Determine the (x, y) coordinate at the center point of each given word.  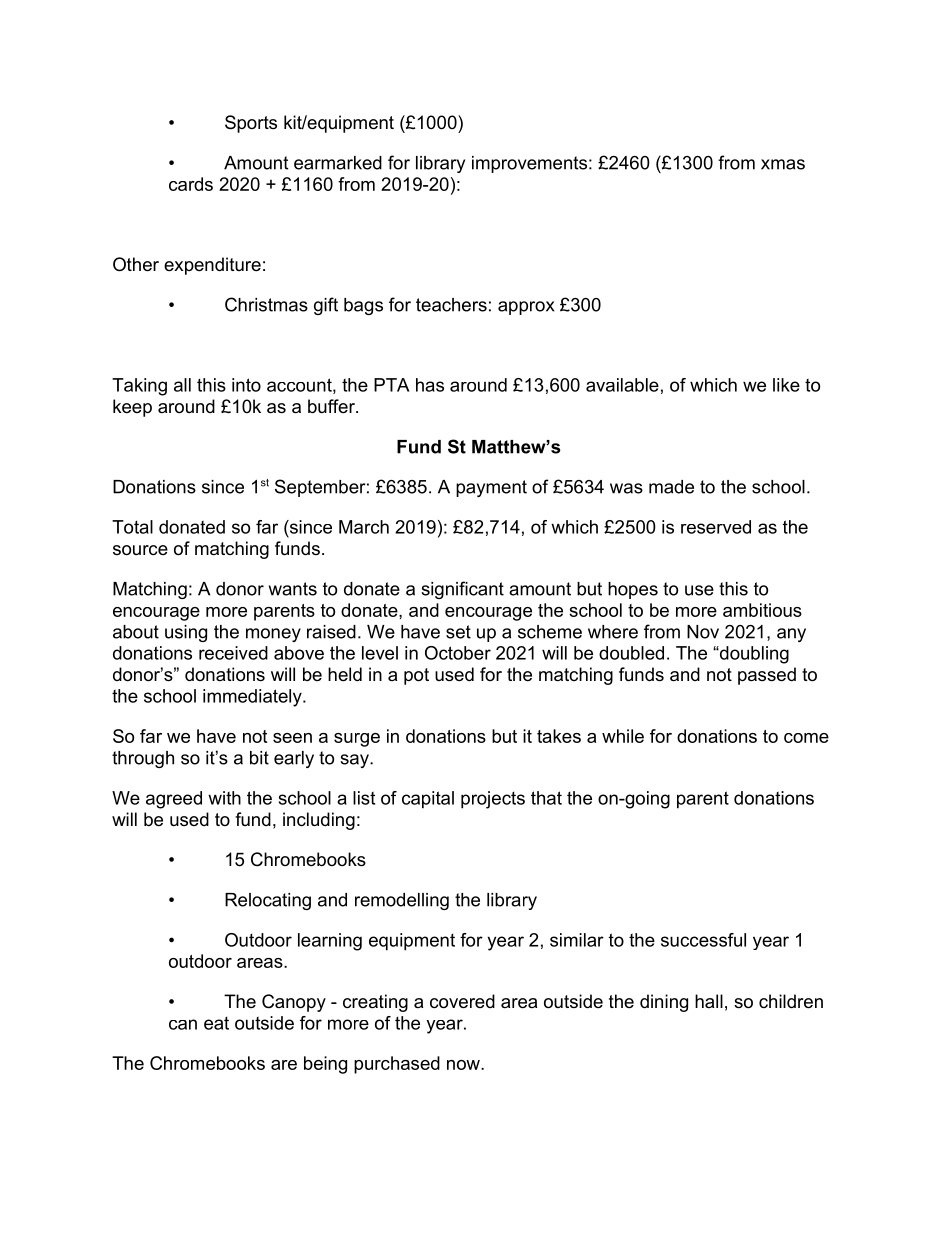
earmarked (338, 163)
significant (462, 590)
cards (191, 184)
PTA (391, 385)
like (786, 385)
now (464, 1065)
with (224, 798)
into (246, 385)
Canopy (294, 1003)
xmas (783, 164)
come (806, 738)
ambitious (762, 610)
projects (493, 800)
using (186, 633)
